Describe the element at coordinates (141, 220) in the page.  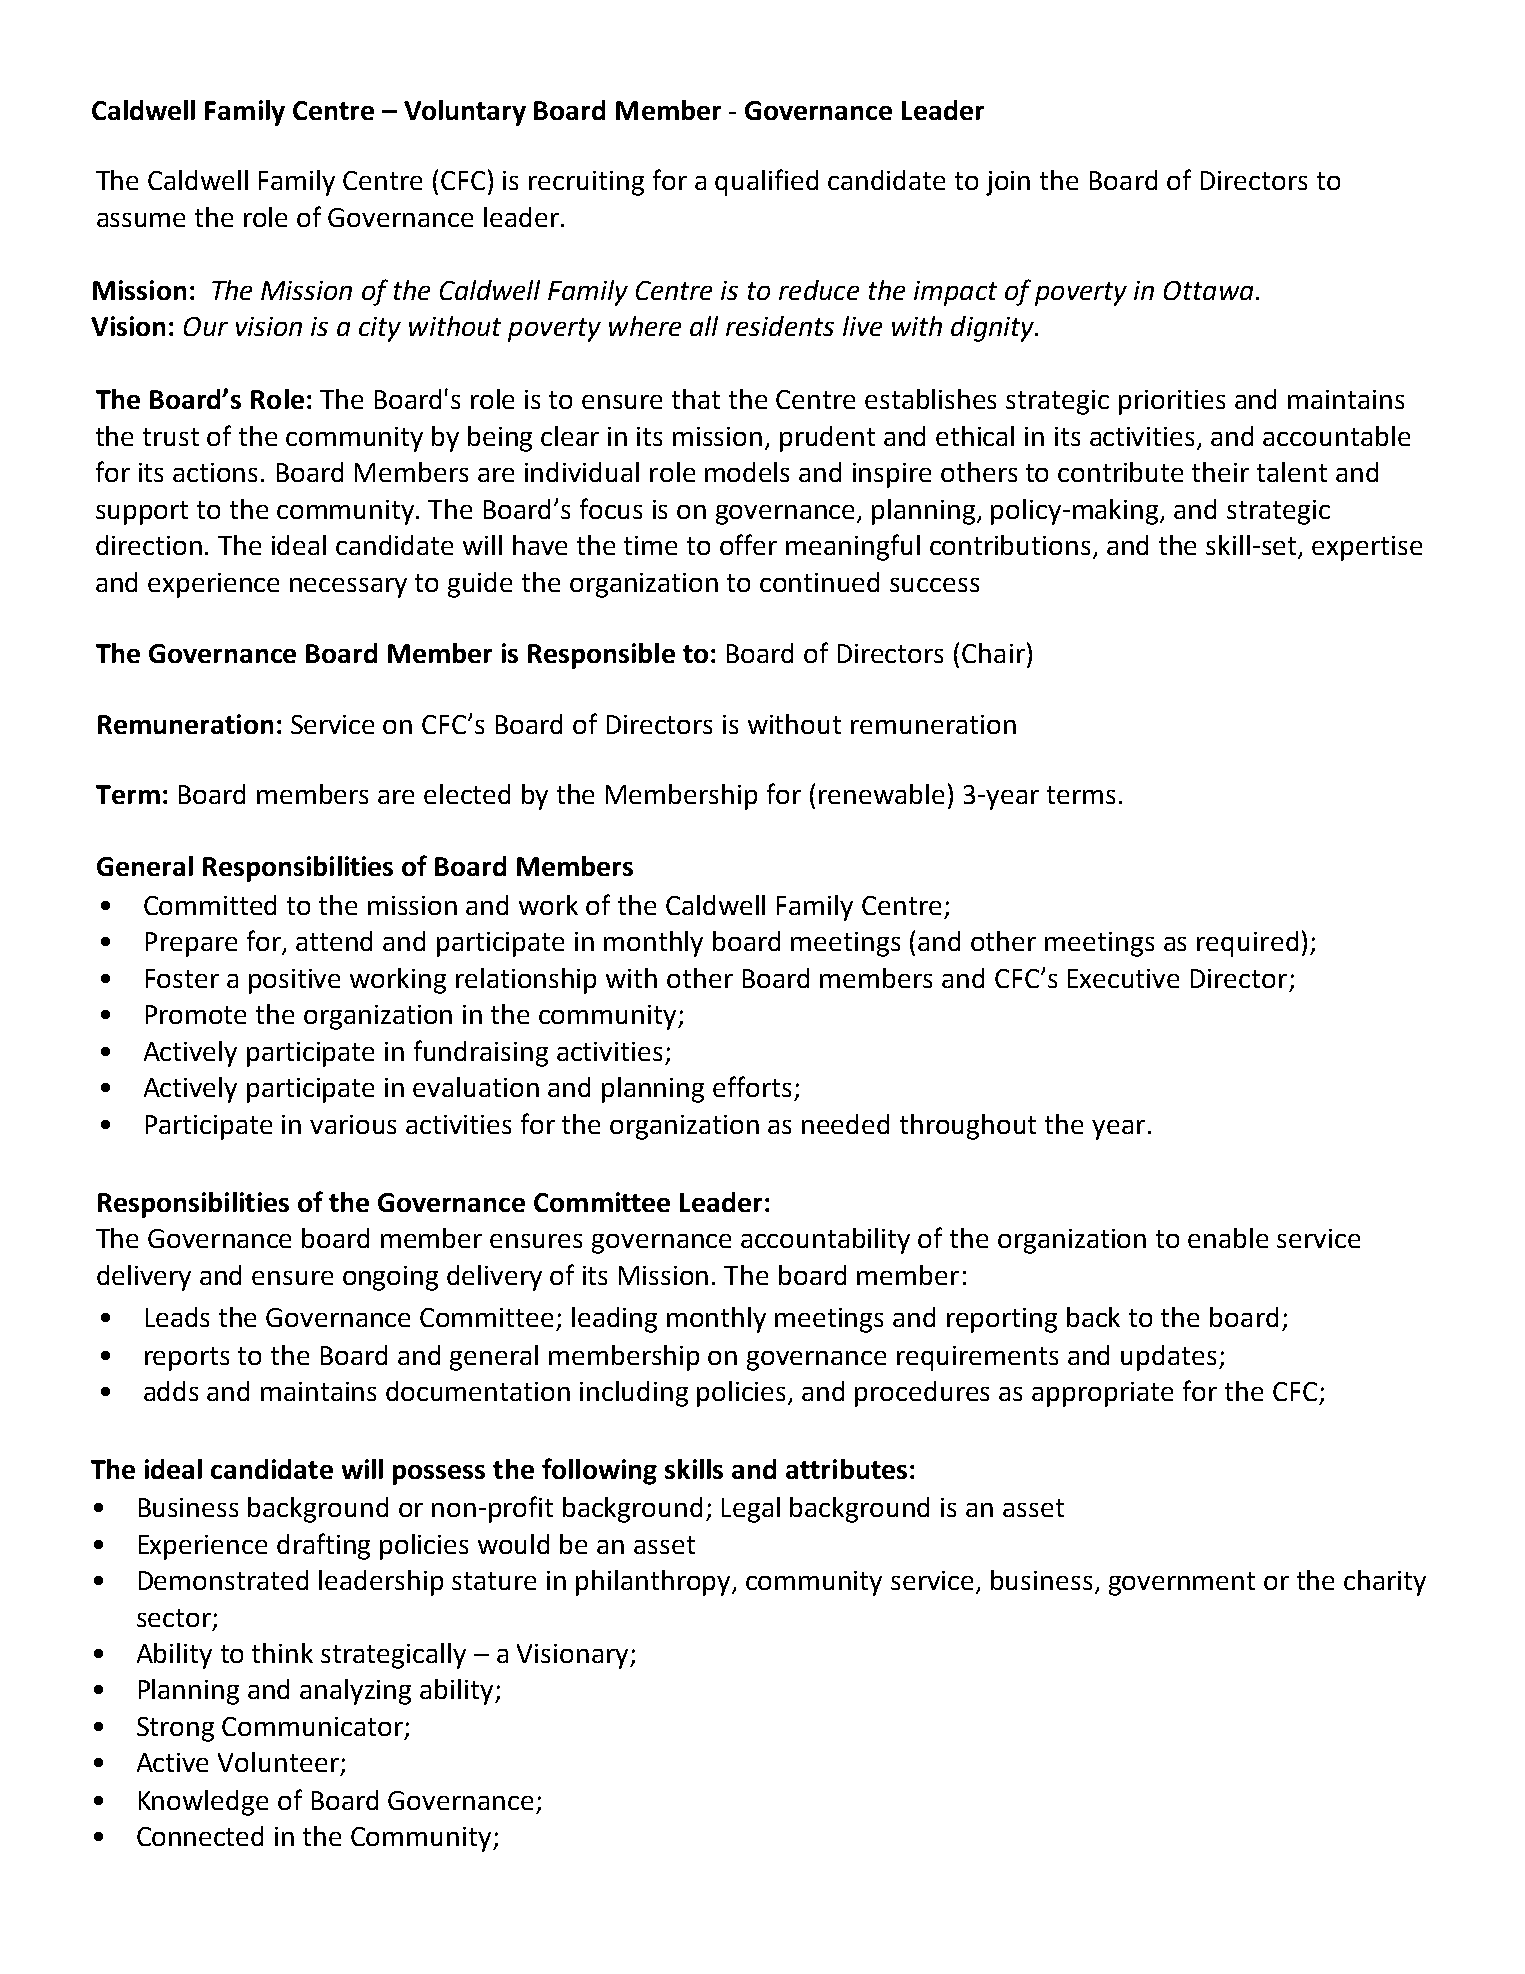
I see `assume` at that location.
